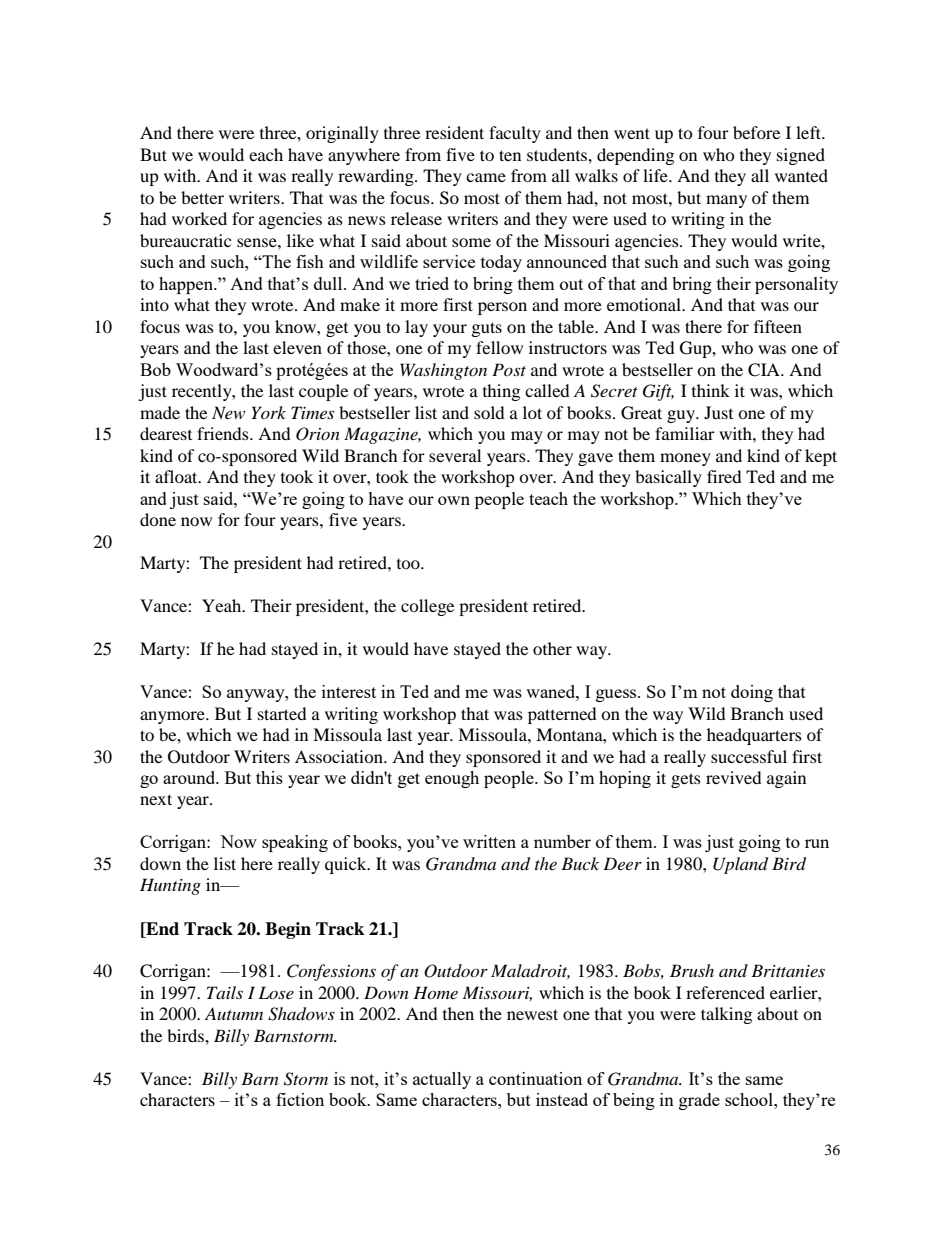 The height and width of the screenshot is (1233, 952). Describe the element at coordinates (427, 607) in the screenshot. I see `college` at that location.
